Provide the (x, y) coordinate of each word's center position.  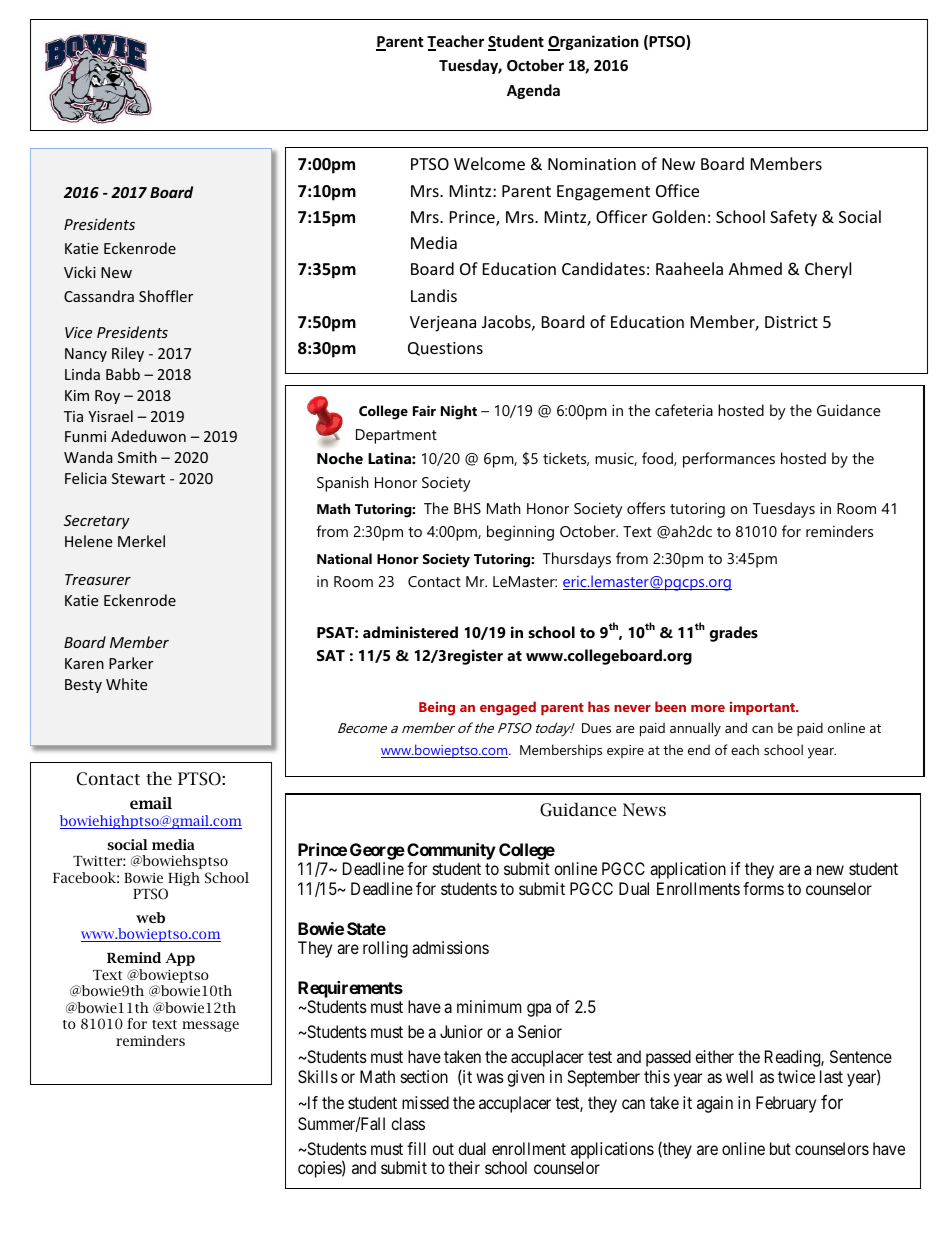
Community (451, 851)
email (151, 803)
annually (695, 729)
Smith (137, 457)
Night (459, 412)
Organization (593, 43)
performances (729, 460)
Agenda (533, 91)
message (210, 1026)
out (443, 1149)
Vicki (80, 272)
